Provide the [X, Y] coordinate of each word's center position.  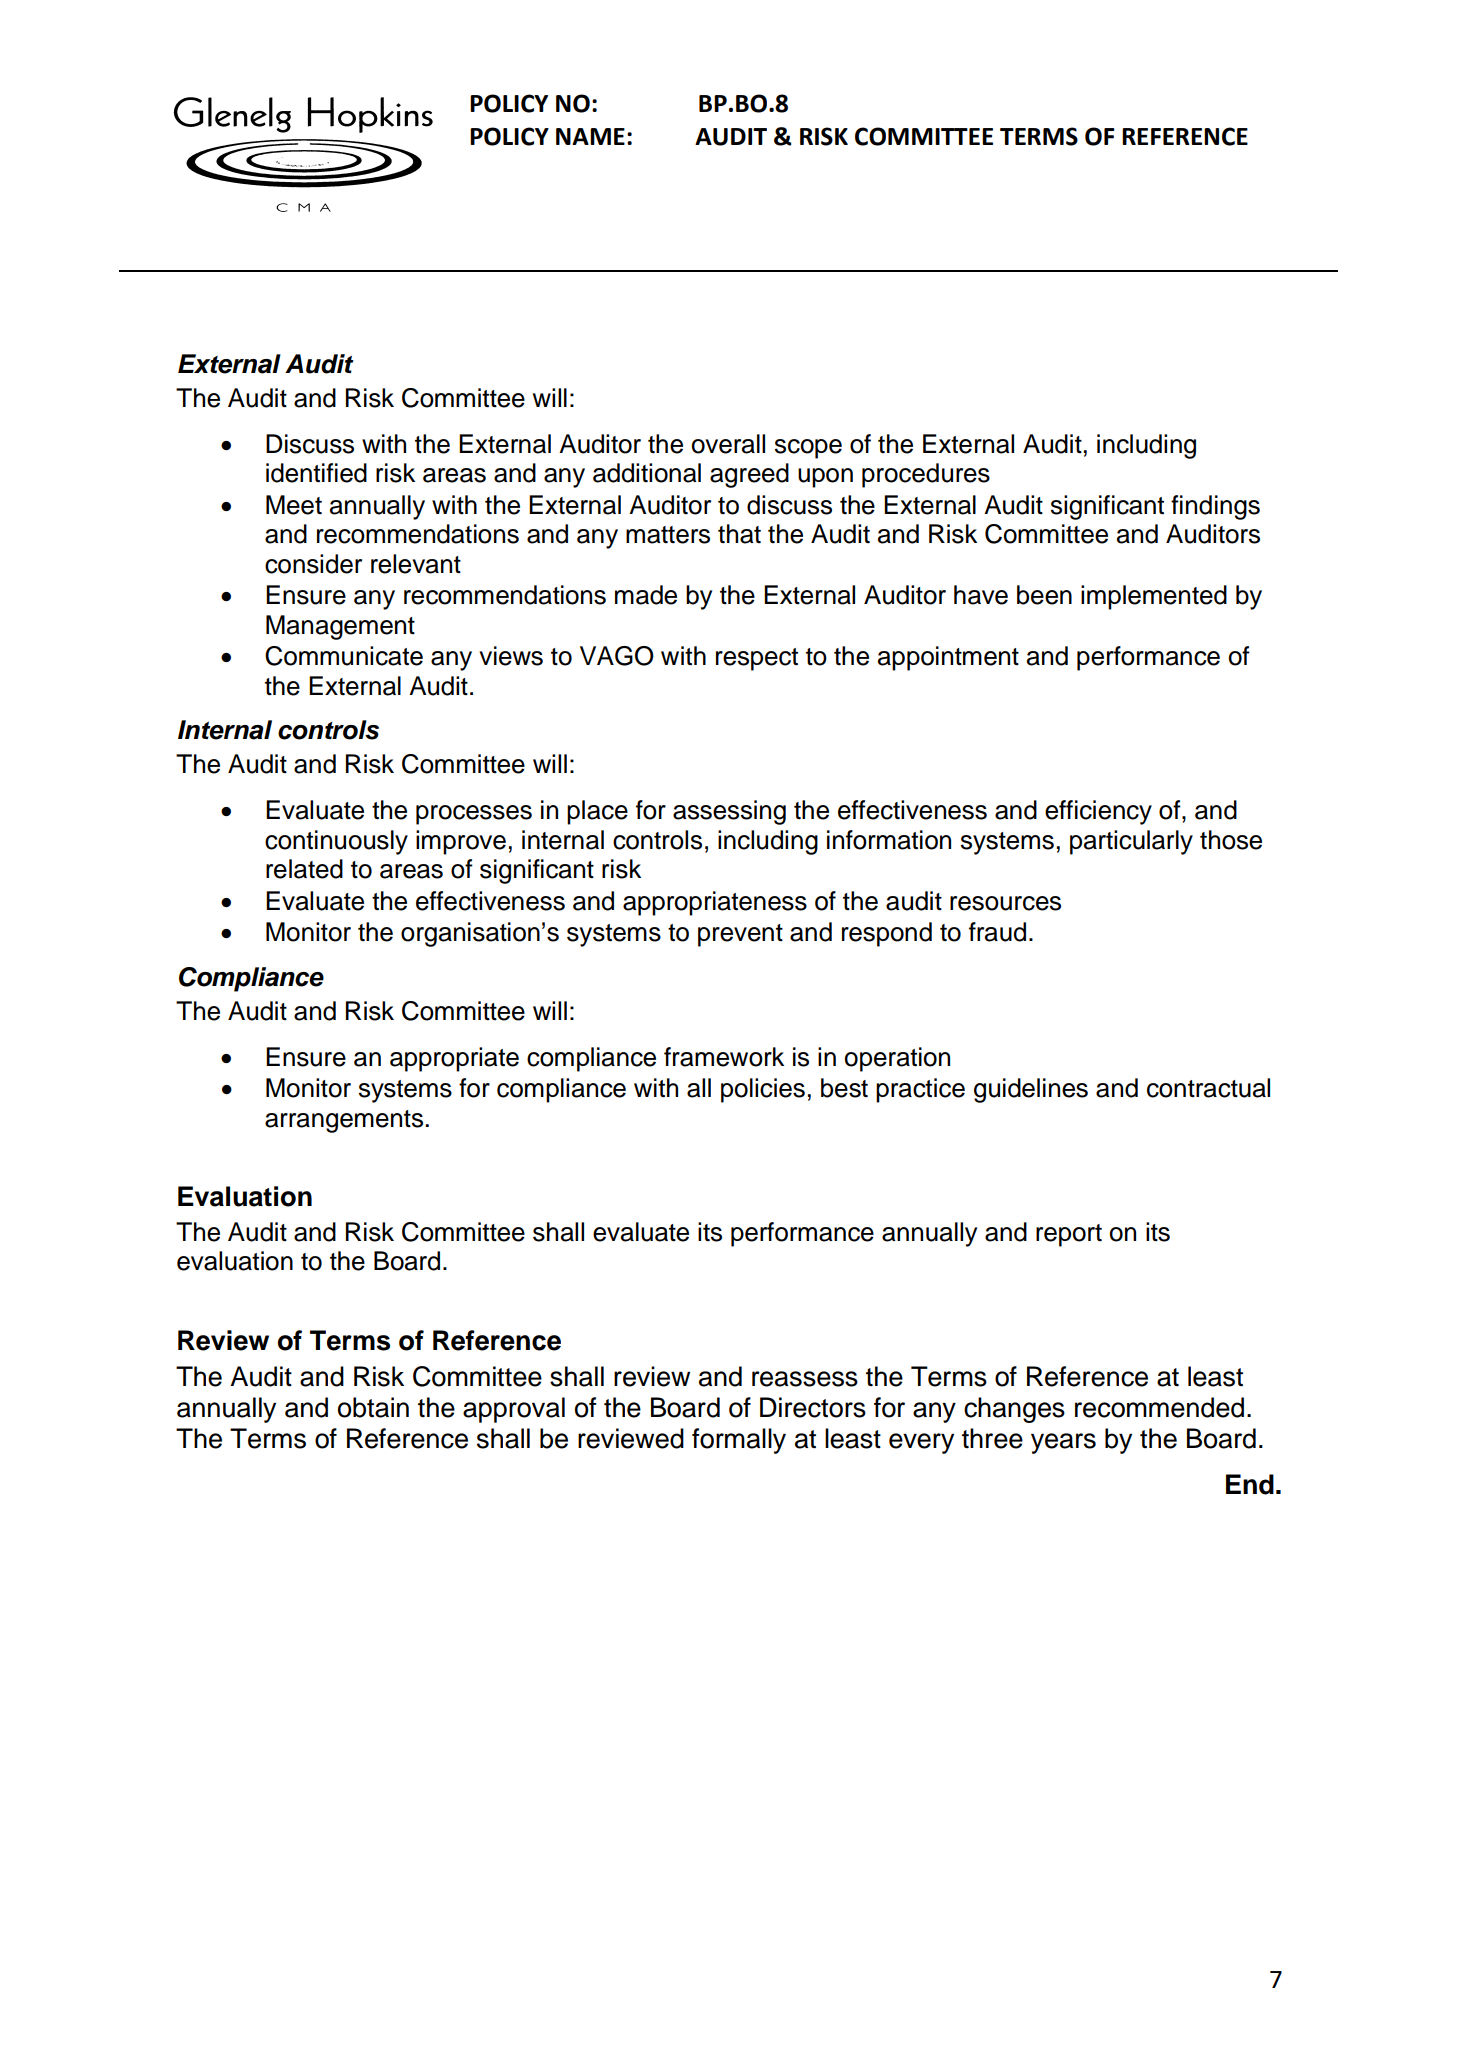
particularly [1131, 842]
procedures [926, 475]
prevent [740, 935]
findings [1215, 507]
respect [757, 659]
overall [728, 444]
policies [763, 1090]
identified [316, 473]
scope [808, 449]
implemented [1154, 597]
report [1069, 1235]
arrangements [344, 1121]
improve [461, 842]
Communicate [344, 656]
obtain [373, 1407]
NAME [590, 136]
